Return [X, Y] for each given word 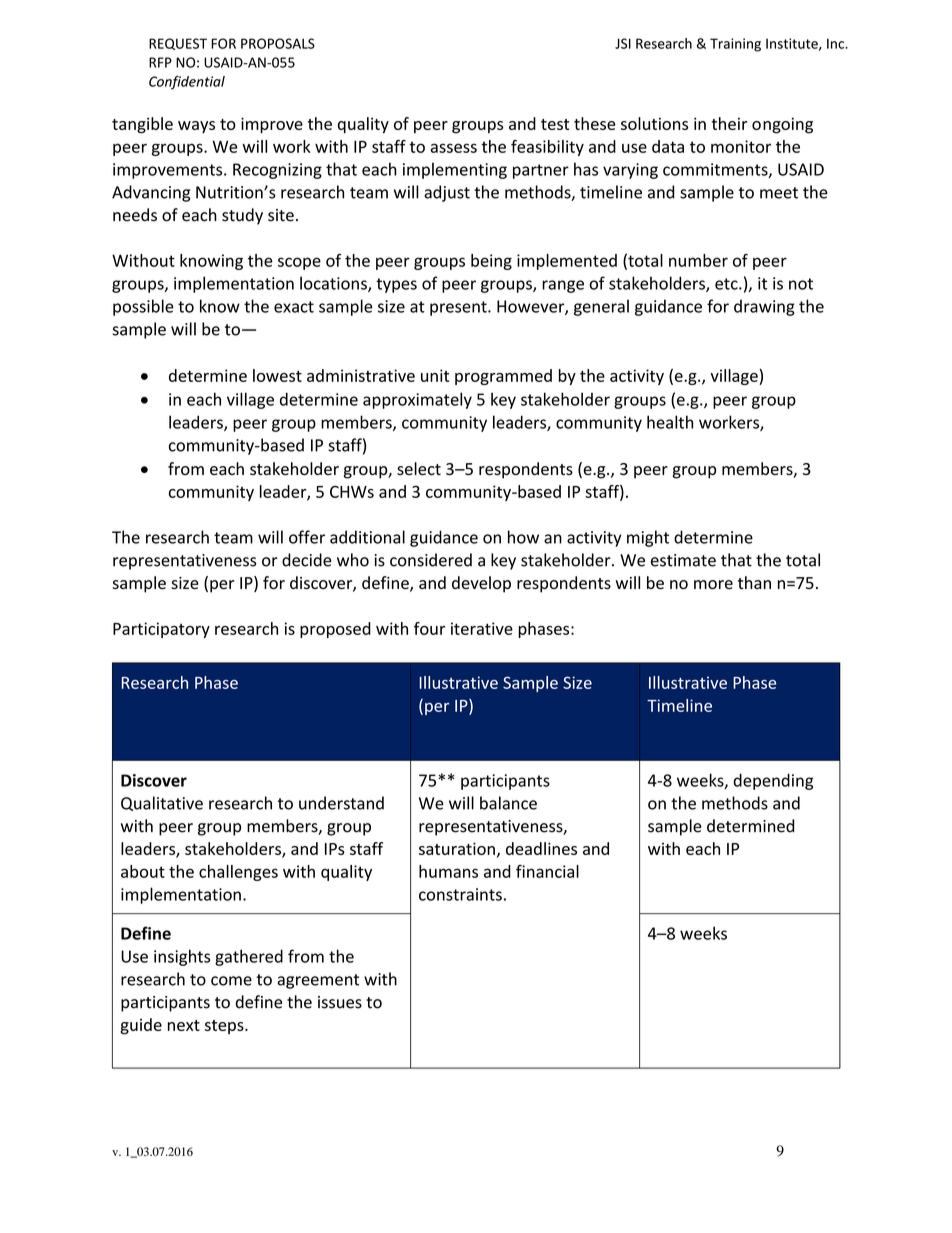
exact [294, 307]
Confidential [187, 83]
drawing [764, 307]
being [491, 262]
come [231, 981]
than [754, 582]
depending [773, 781]
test [555, 124]
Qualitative [162, 803]
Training [735, 45]
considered [431, 560]
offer [307, 537]
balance [508, 803]
